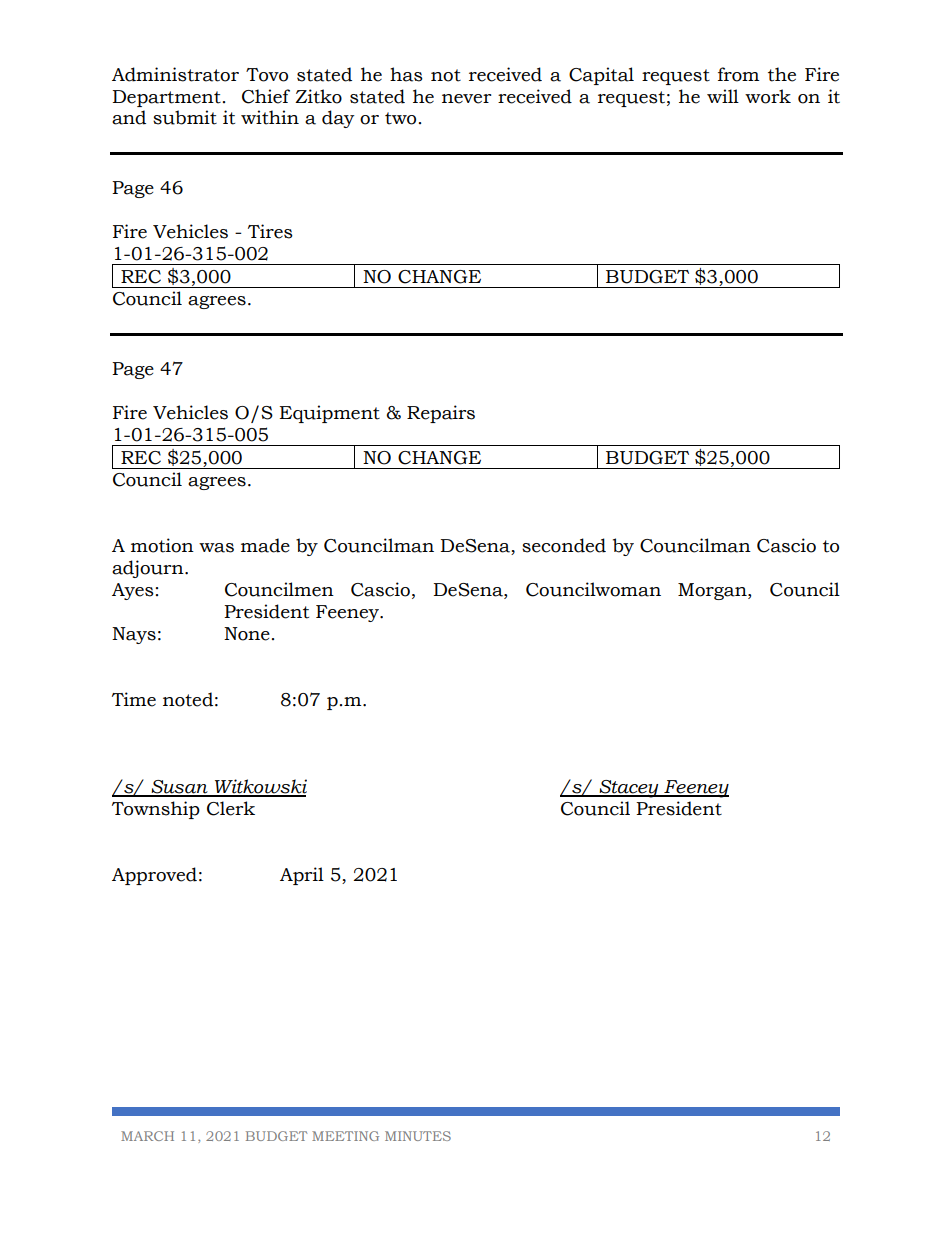 This document has height=1233, width=952. I want to click on never, so click(466, 99).
